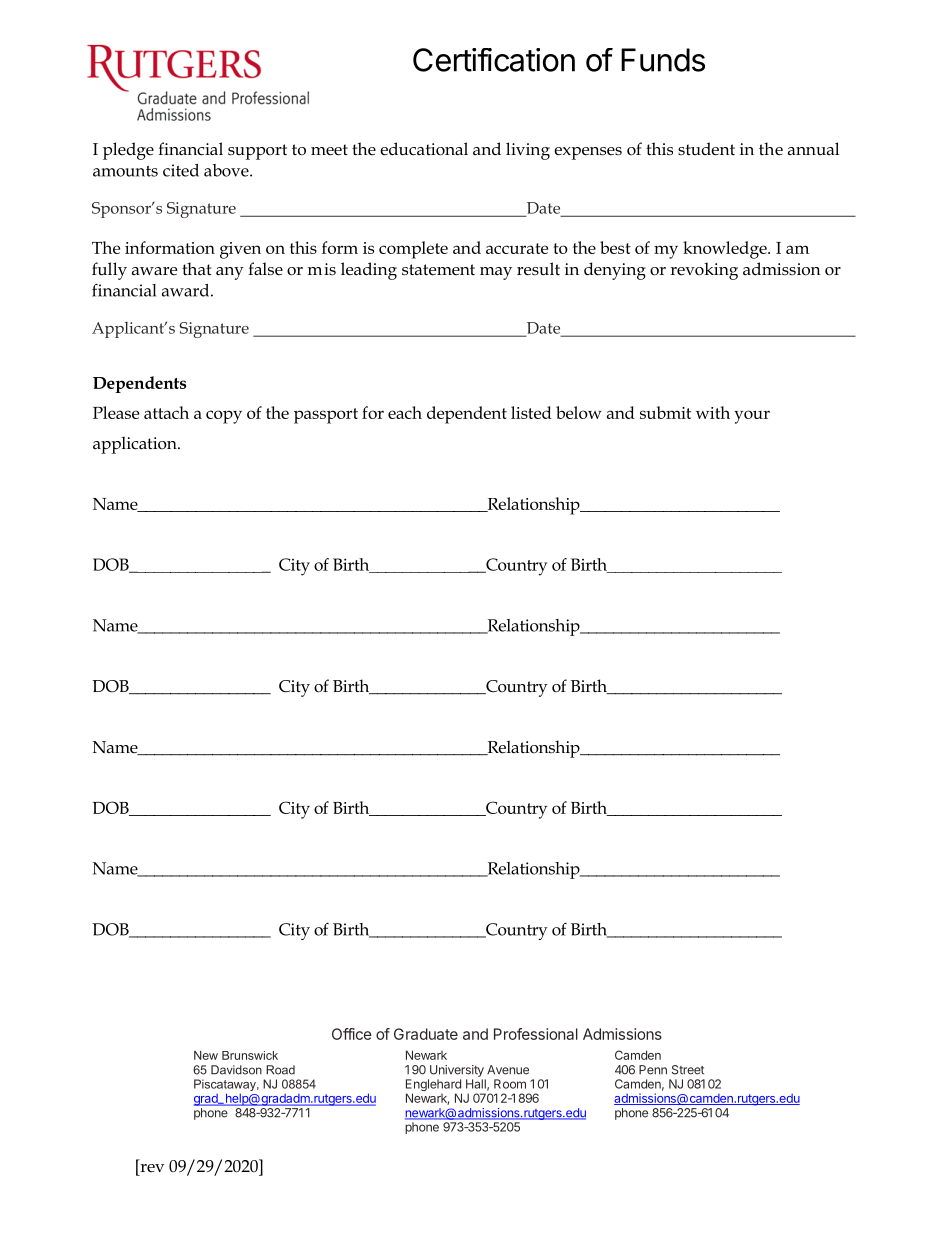  What do you see at coordinates (136, 445) in the document?
I see `application` at bounding box center [136, 445].
